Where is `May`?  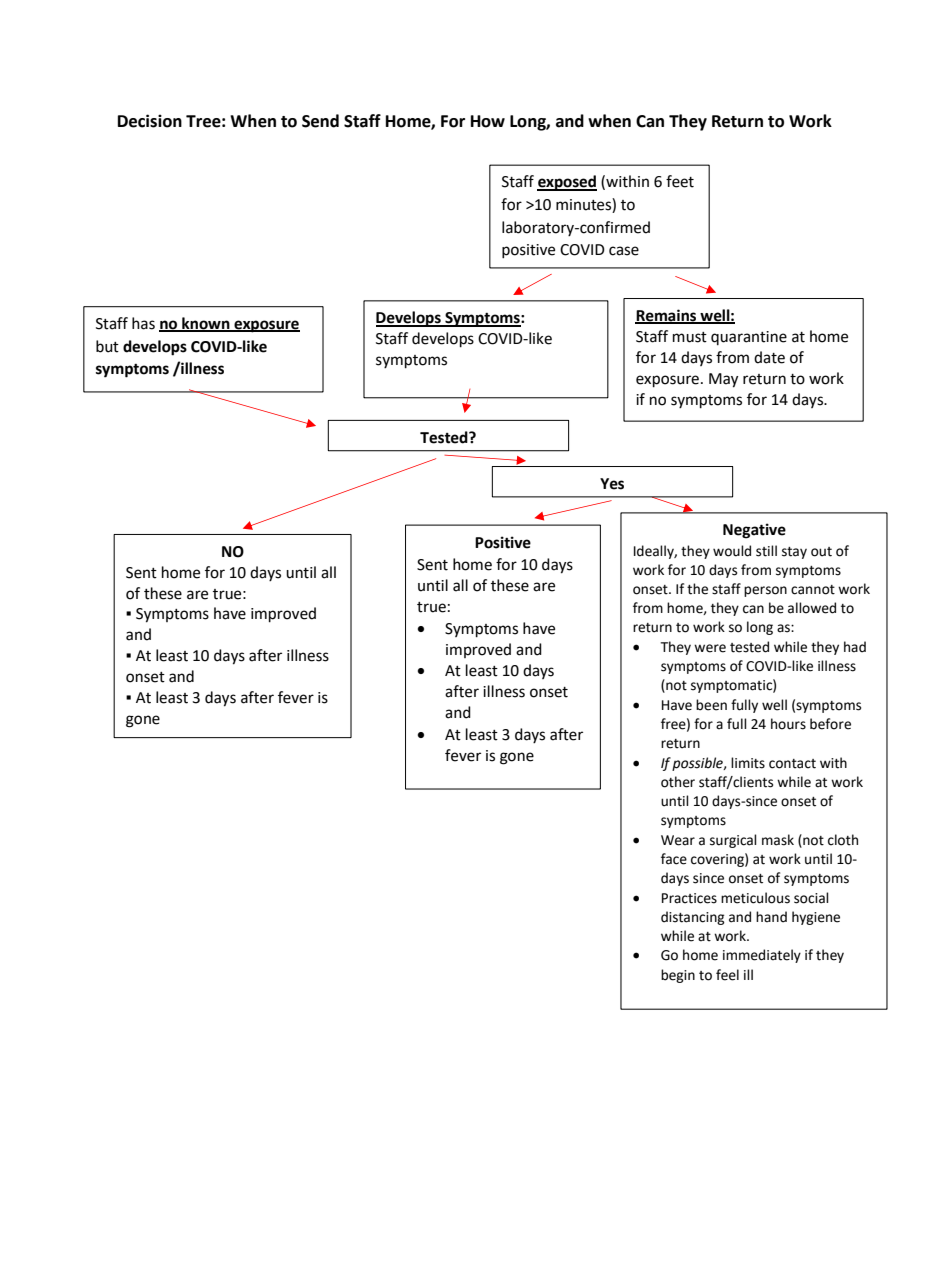 May is located at coordinates (723, 380).
